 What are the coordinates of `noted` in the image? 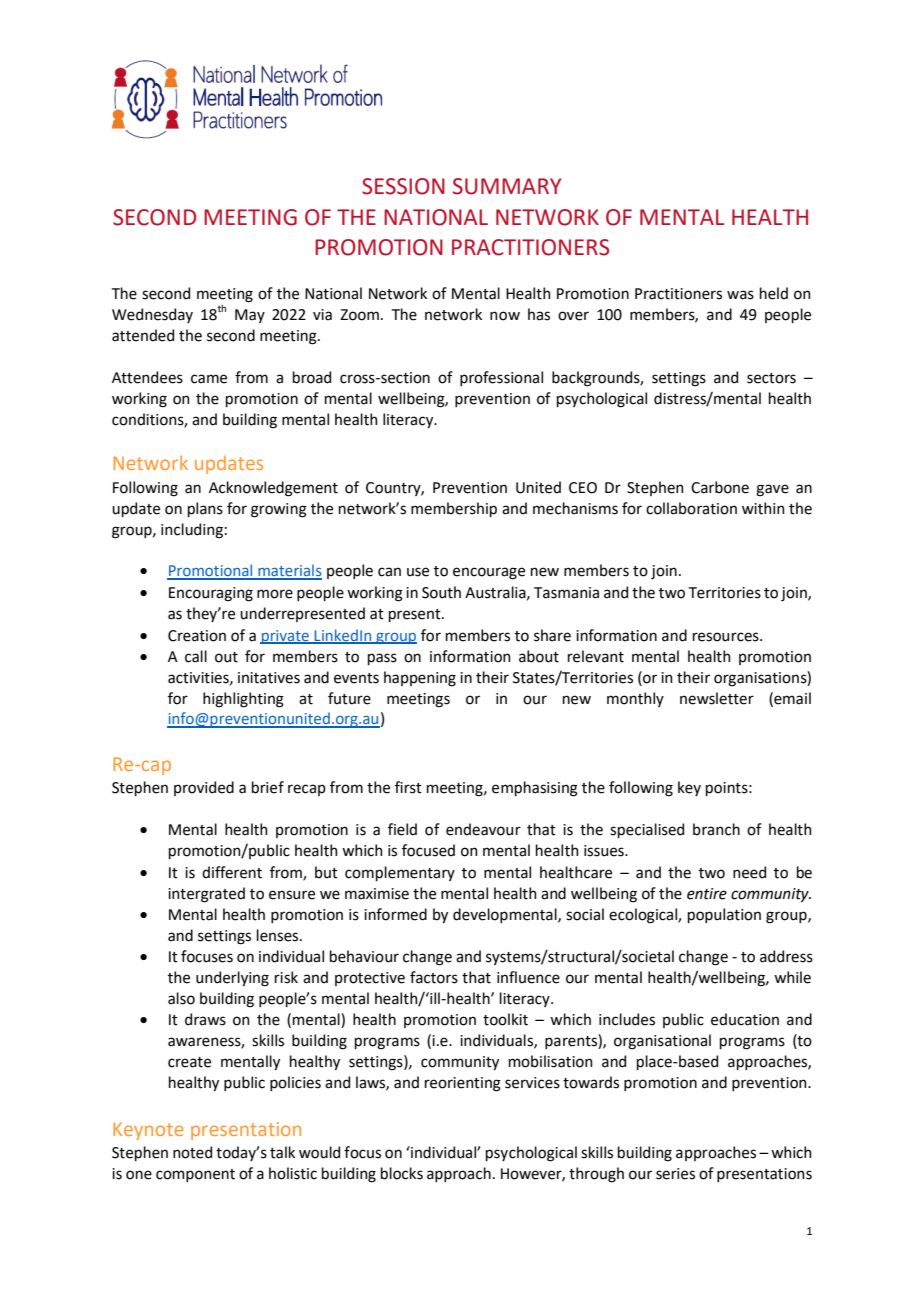 It's located at (192, 1152).
